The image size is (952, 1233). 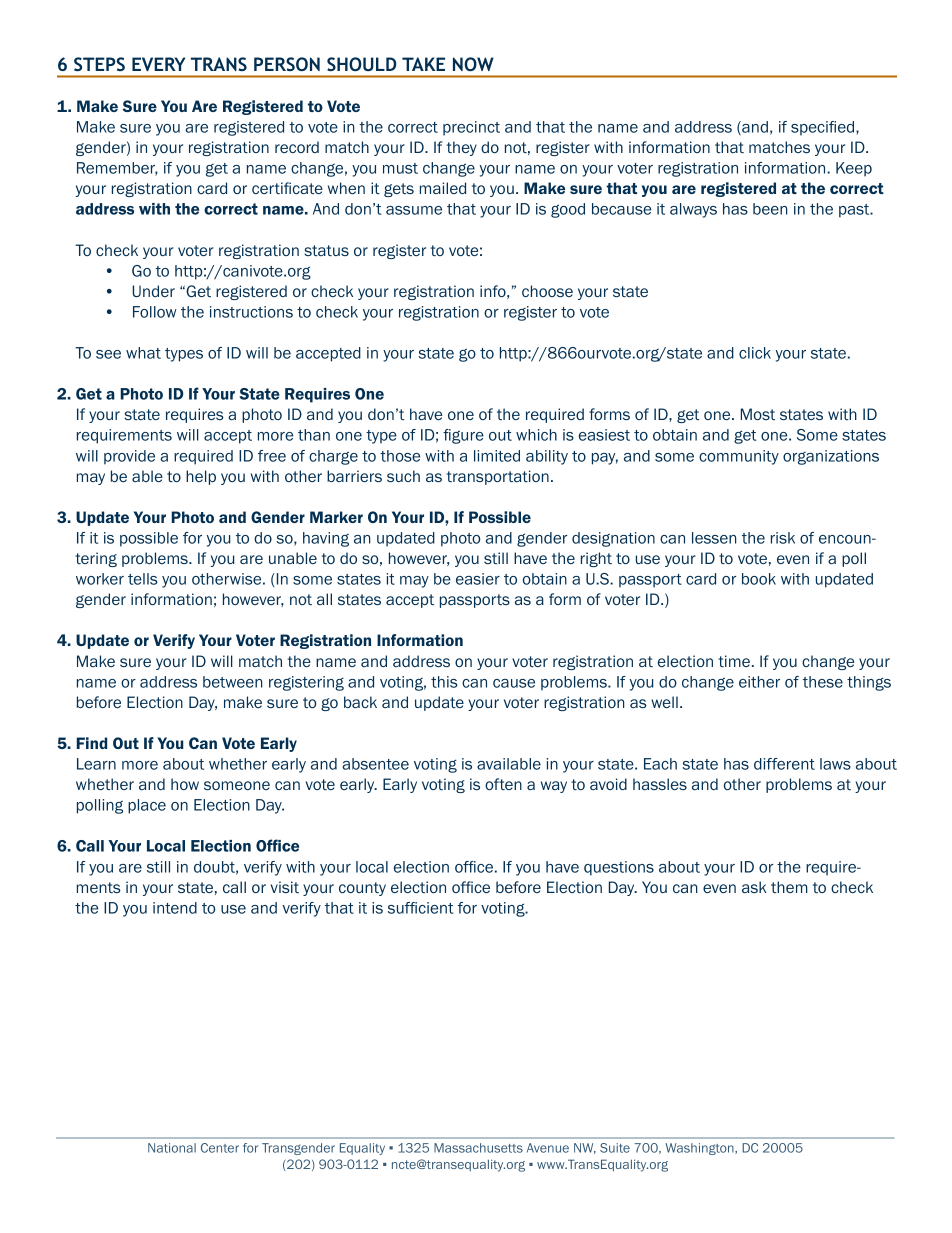 I want to click on Follow, so click(x=155, y=312).
